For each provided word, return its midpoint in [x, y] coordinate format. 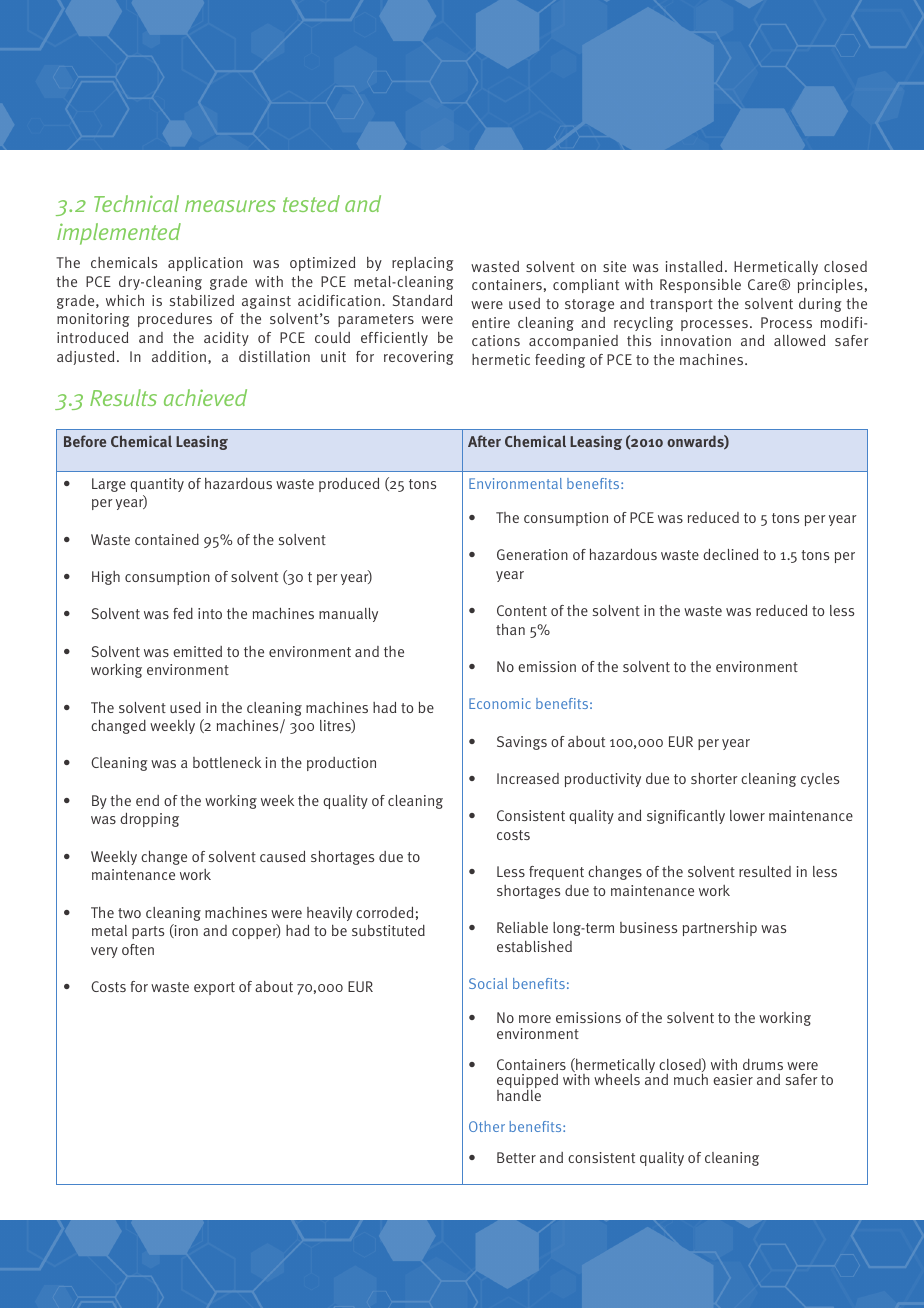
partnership [720, 929]
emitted [197, 651]
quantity [157, 485]
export [214, 988]
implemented [119, 234]
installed [694, 266]
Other [487, 1126]
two [129, 913]
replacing [422, 264]
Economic [500, 703]
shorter [714, 778]
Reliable [522, 927]
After [484, 441]
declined [730, 554]
